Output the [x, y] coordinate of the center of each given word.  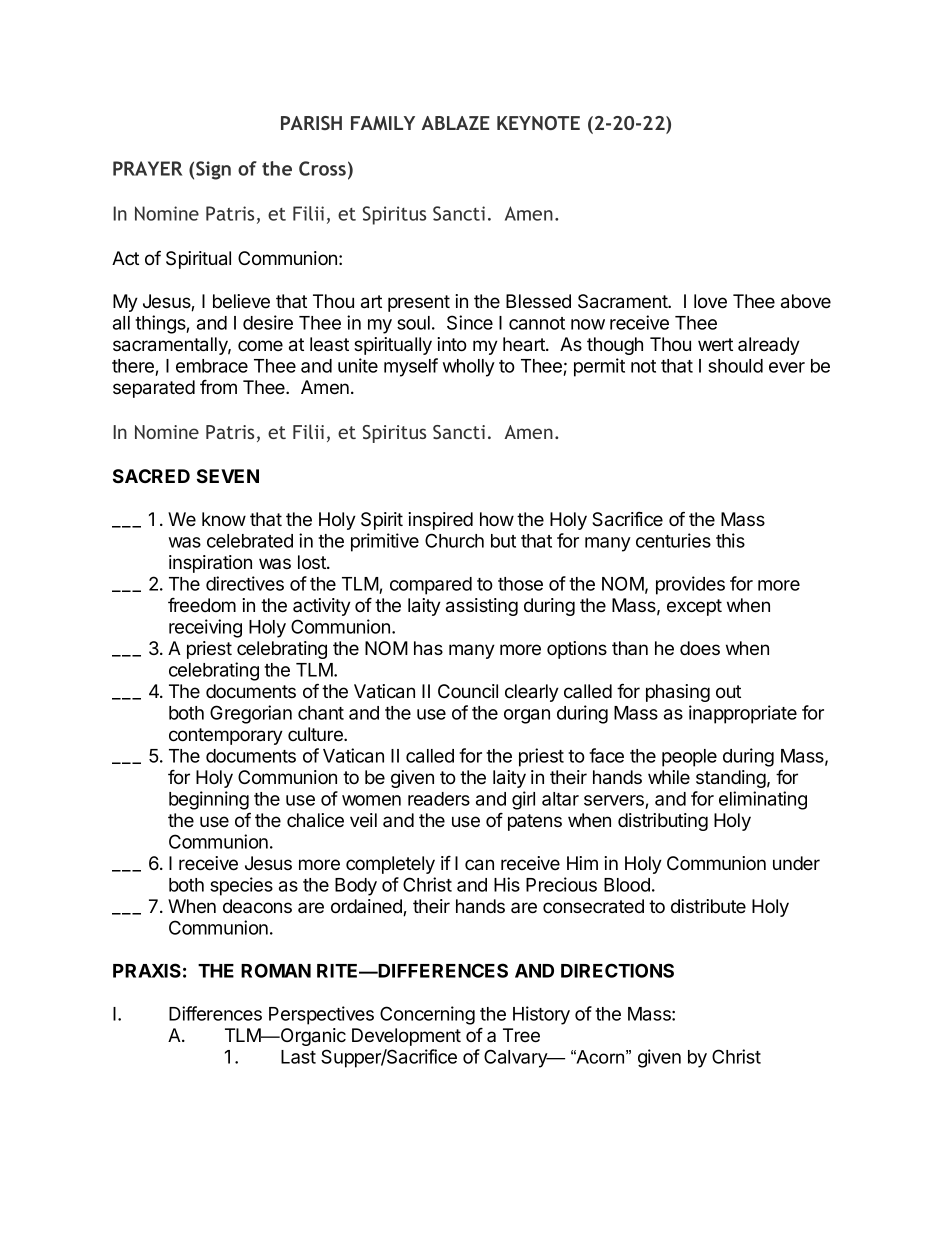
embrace [212, 366]
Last [298, 1057]
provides [690, 585]
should [735, 366]
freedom [202, 605]
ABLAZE [455, 123]
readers [439, 799]
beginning [209, 800]
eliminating [763, 800]
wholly [469, 368]
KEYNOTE [538, 123]
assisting [482, 607]
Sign [213, 170]
